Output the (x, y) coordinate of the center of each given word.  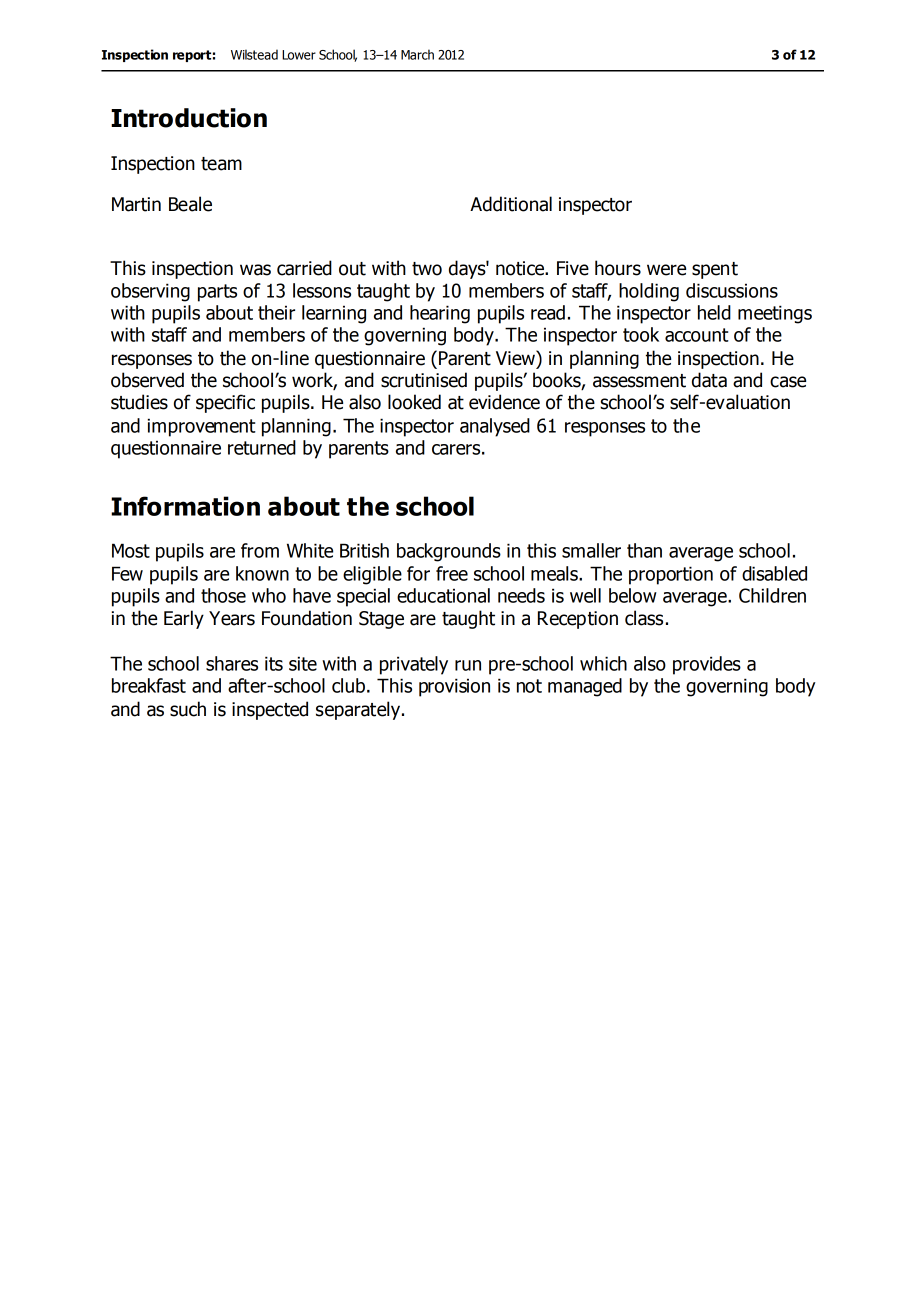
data (709, 380)
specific (225, 403)
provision (454, 687)
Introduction (189, 118)
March (417, 54)
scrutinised (424, 380)
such (188, 709)
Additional (511, 204)
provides (707, 665)
